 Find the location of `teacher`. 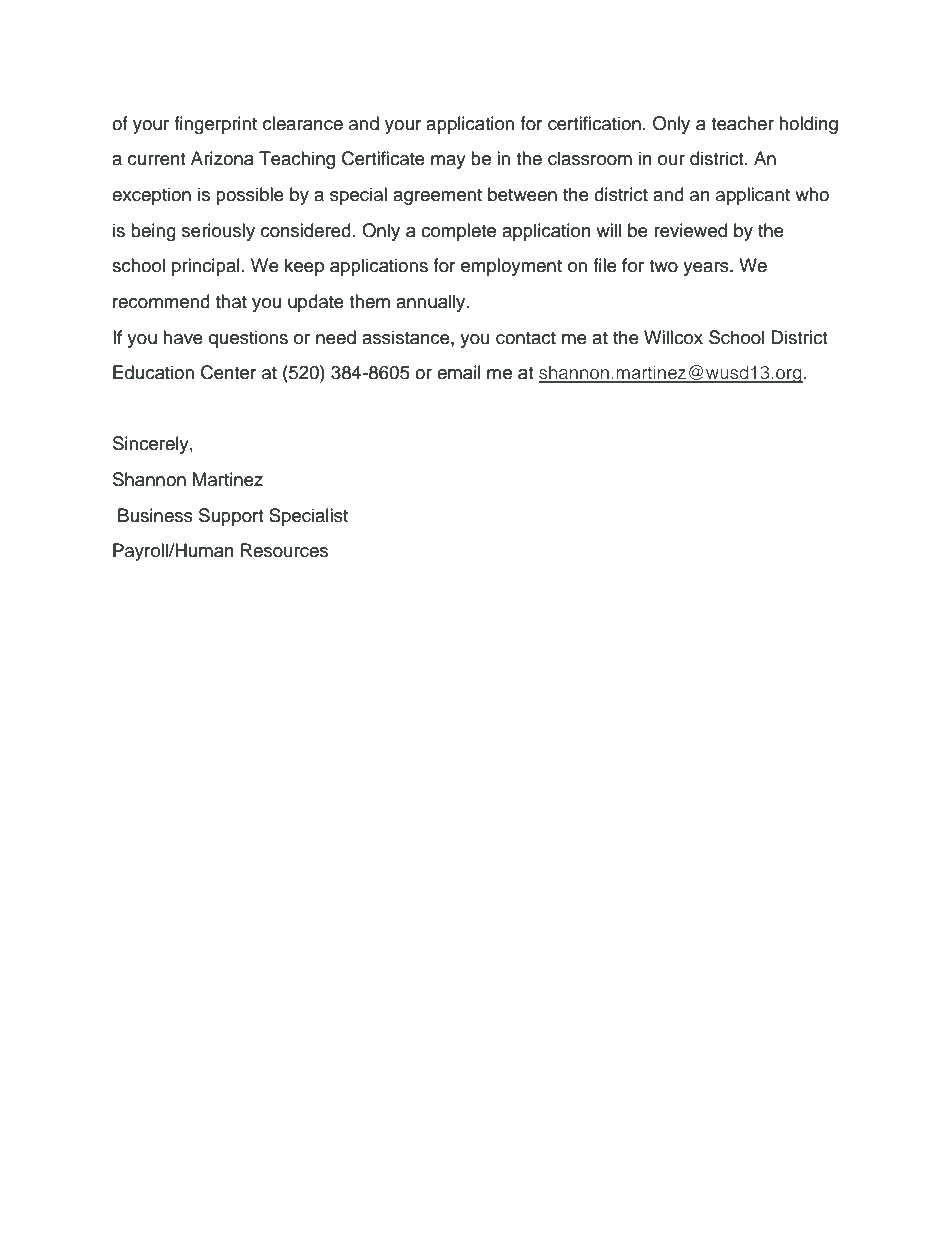

teacher is located at coordinates (742, 123).
